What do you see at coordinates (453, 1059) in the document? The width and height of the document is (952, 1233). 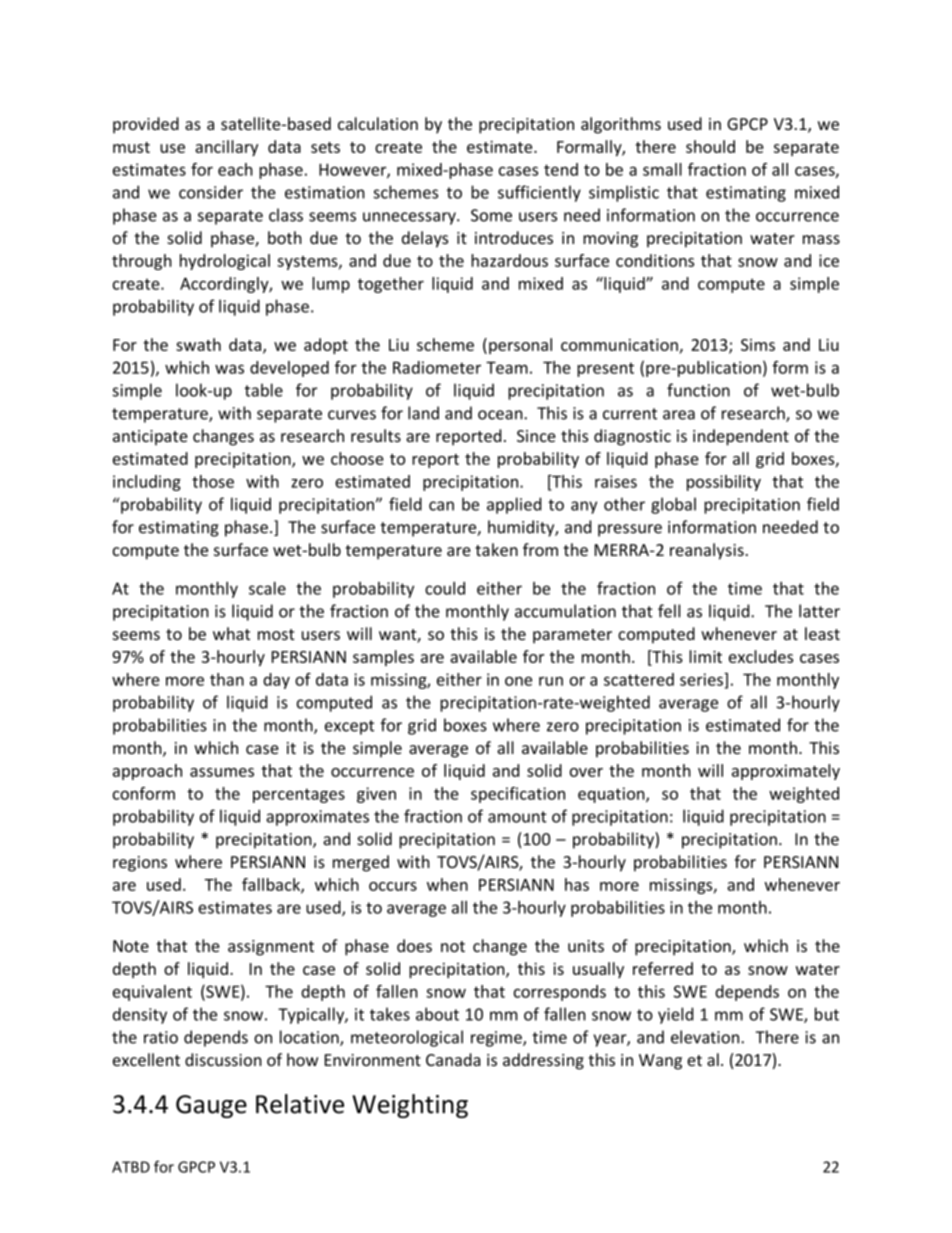 I see `Canada` at bounding box center [453, 1059].
